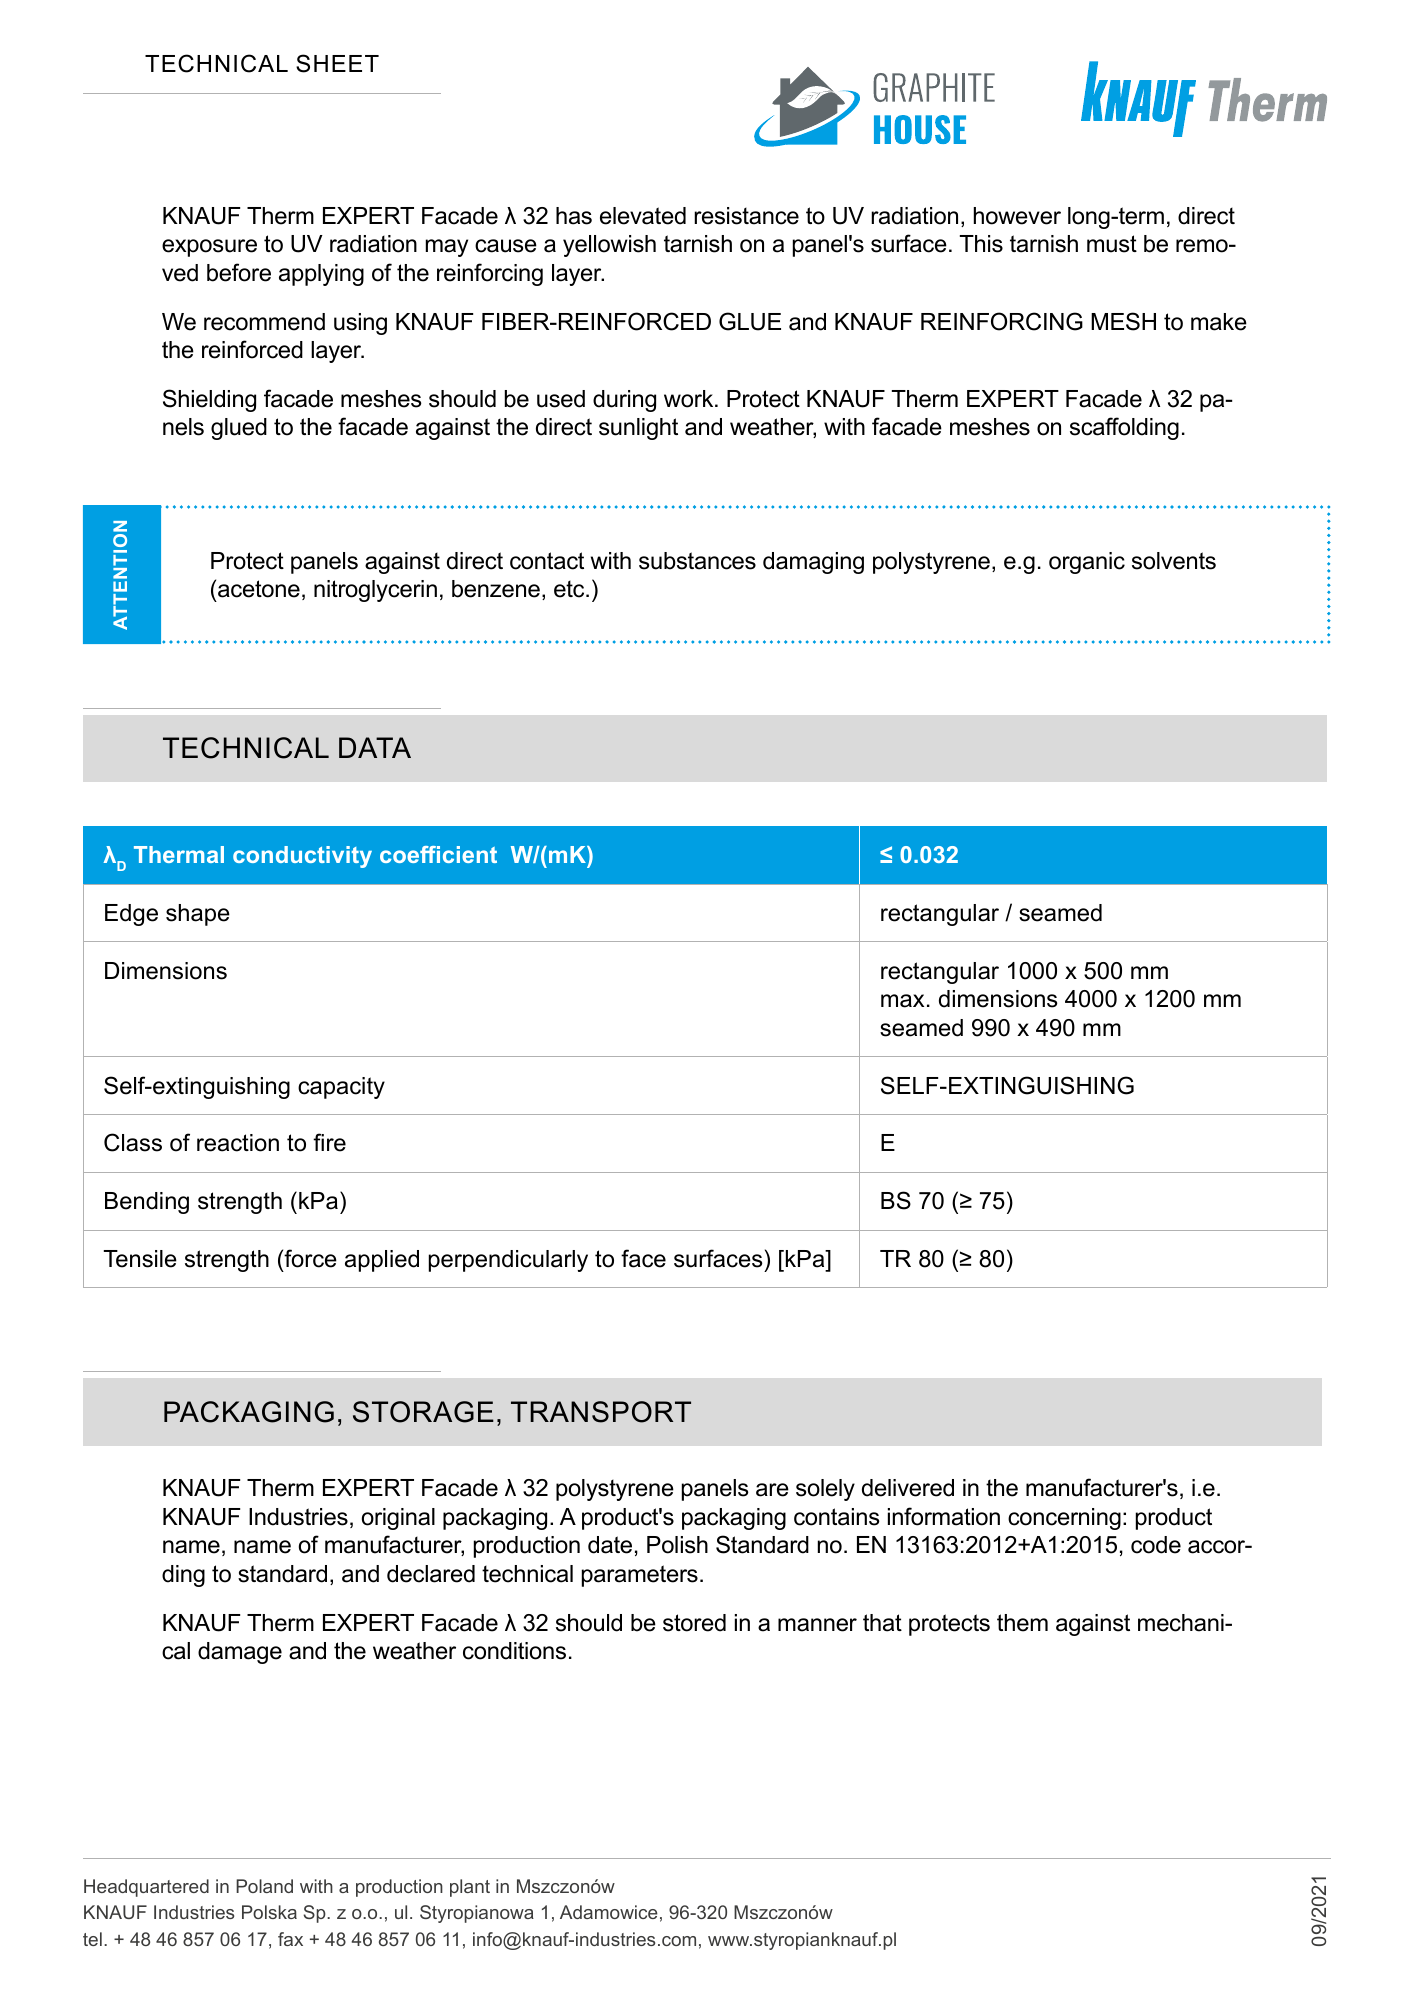  I want to click on TRANSPORT, so click(601, 1412).
